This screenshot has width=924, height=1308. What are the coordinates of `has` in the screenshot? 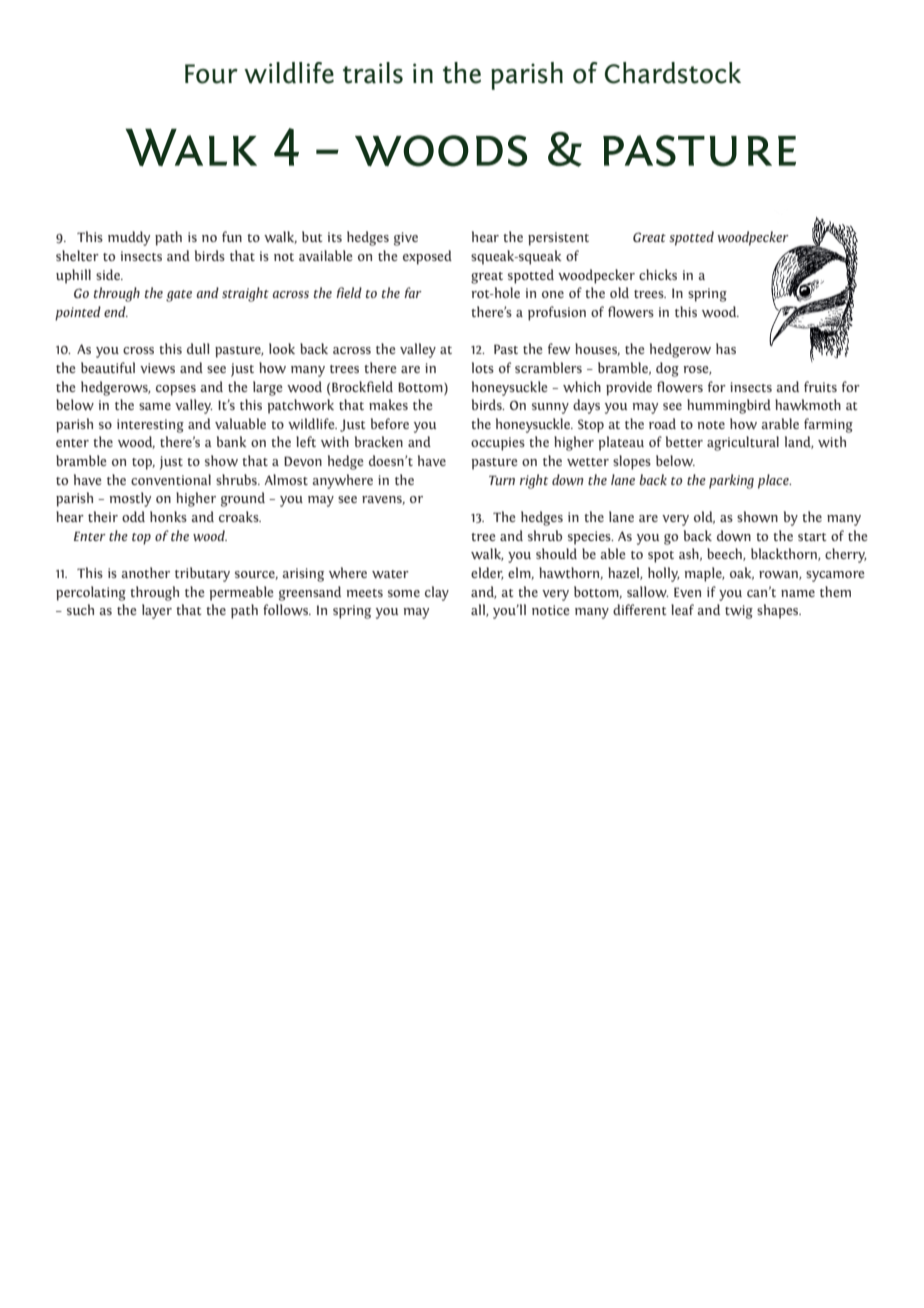 It's located at (726, 348).
